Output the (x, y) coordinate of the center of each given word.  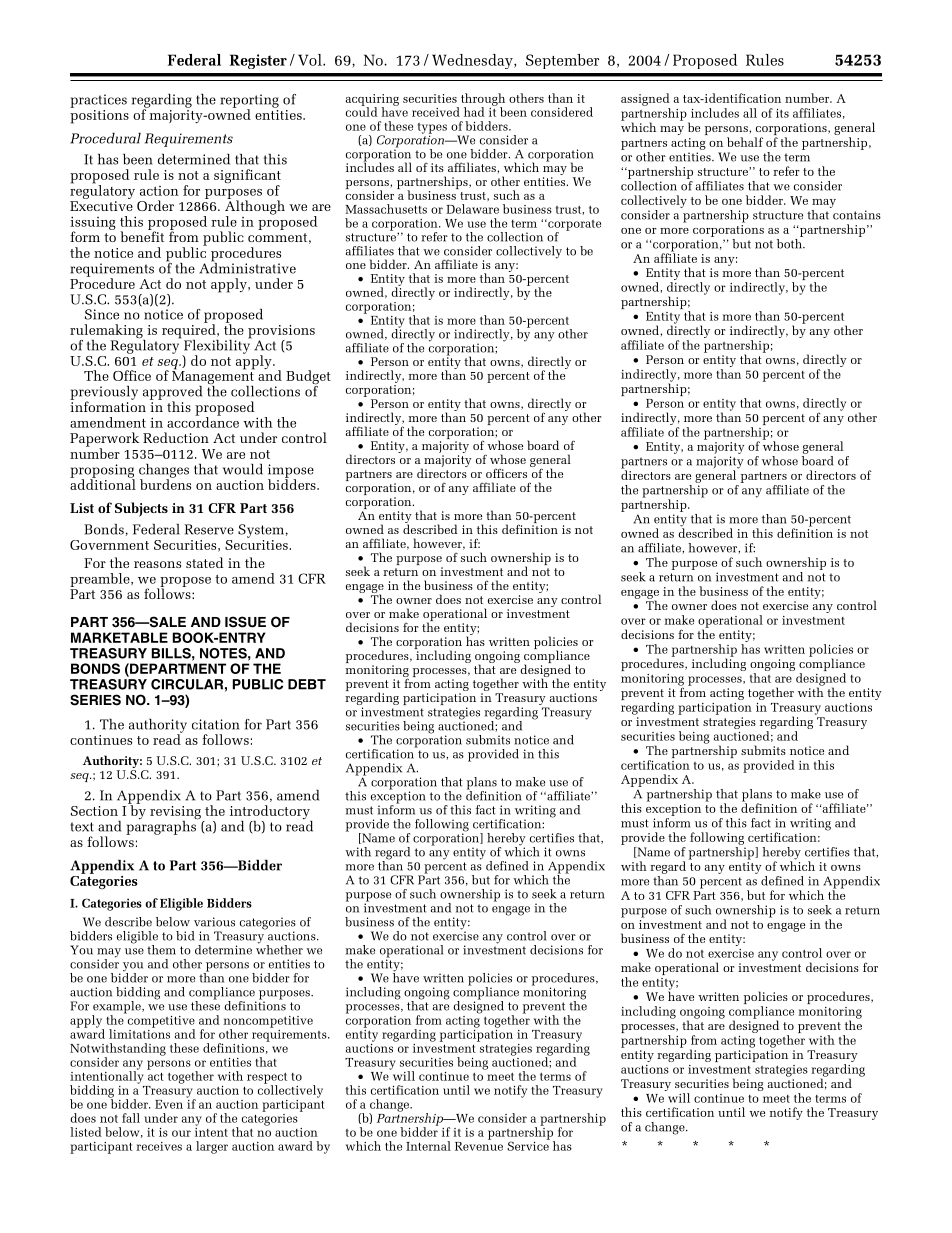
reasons (157, 564)
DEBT (307, 684)
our (181, 1133)
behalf (745, 142)
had (474, 112)
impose (291, 472)
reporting (249, 102)
